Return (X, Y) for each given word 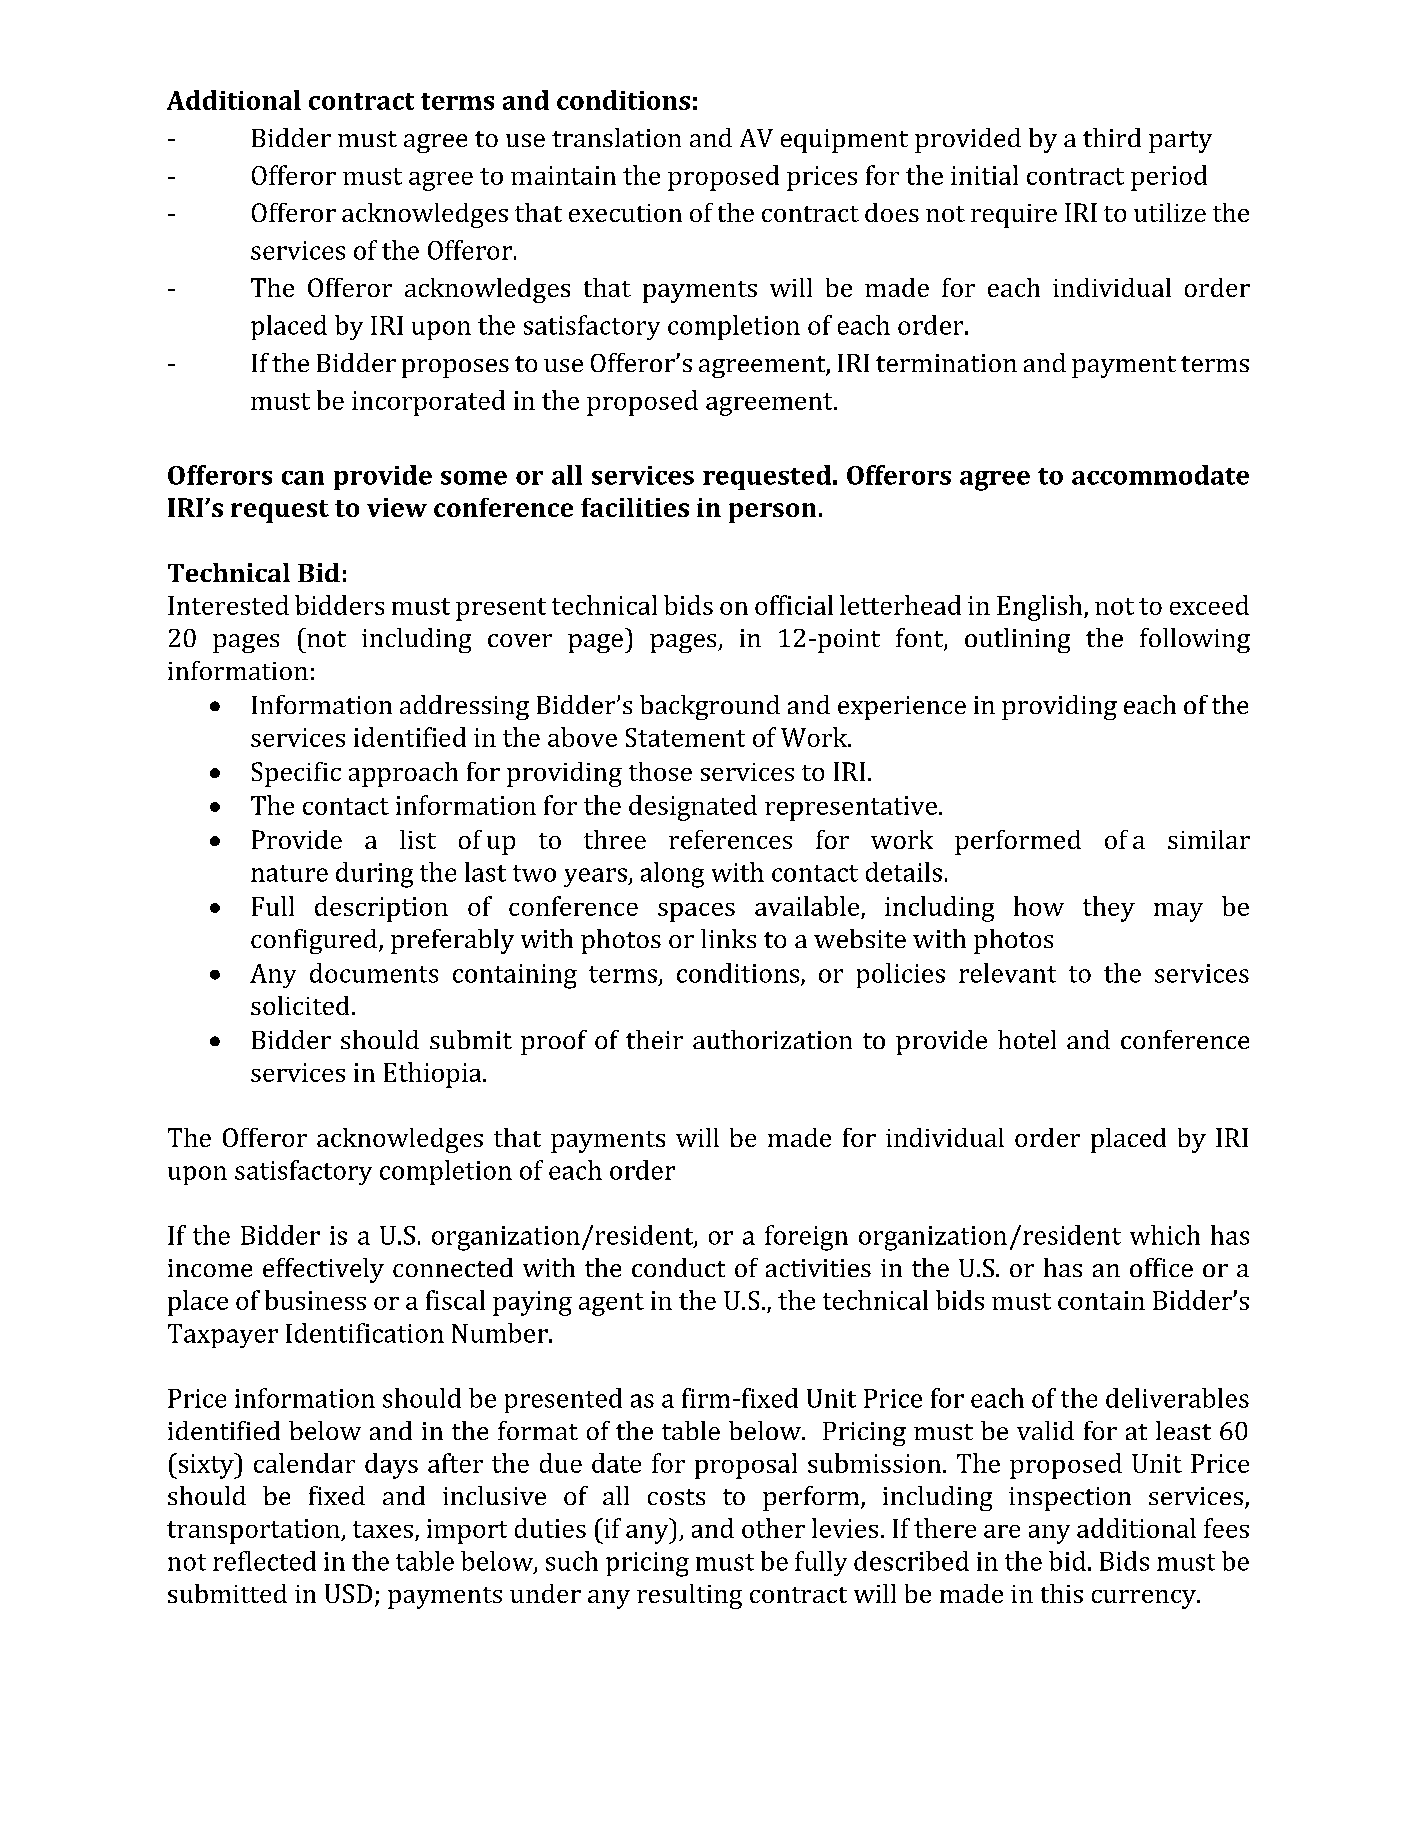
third (1112, 137)
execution (625, 213)
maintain (563, 175)
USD (348, 1593)
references (730, 839)
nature (289, 873)
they (1109, 909)
